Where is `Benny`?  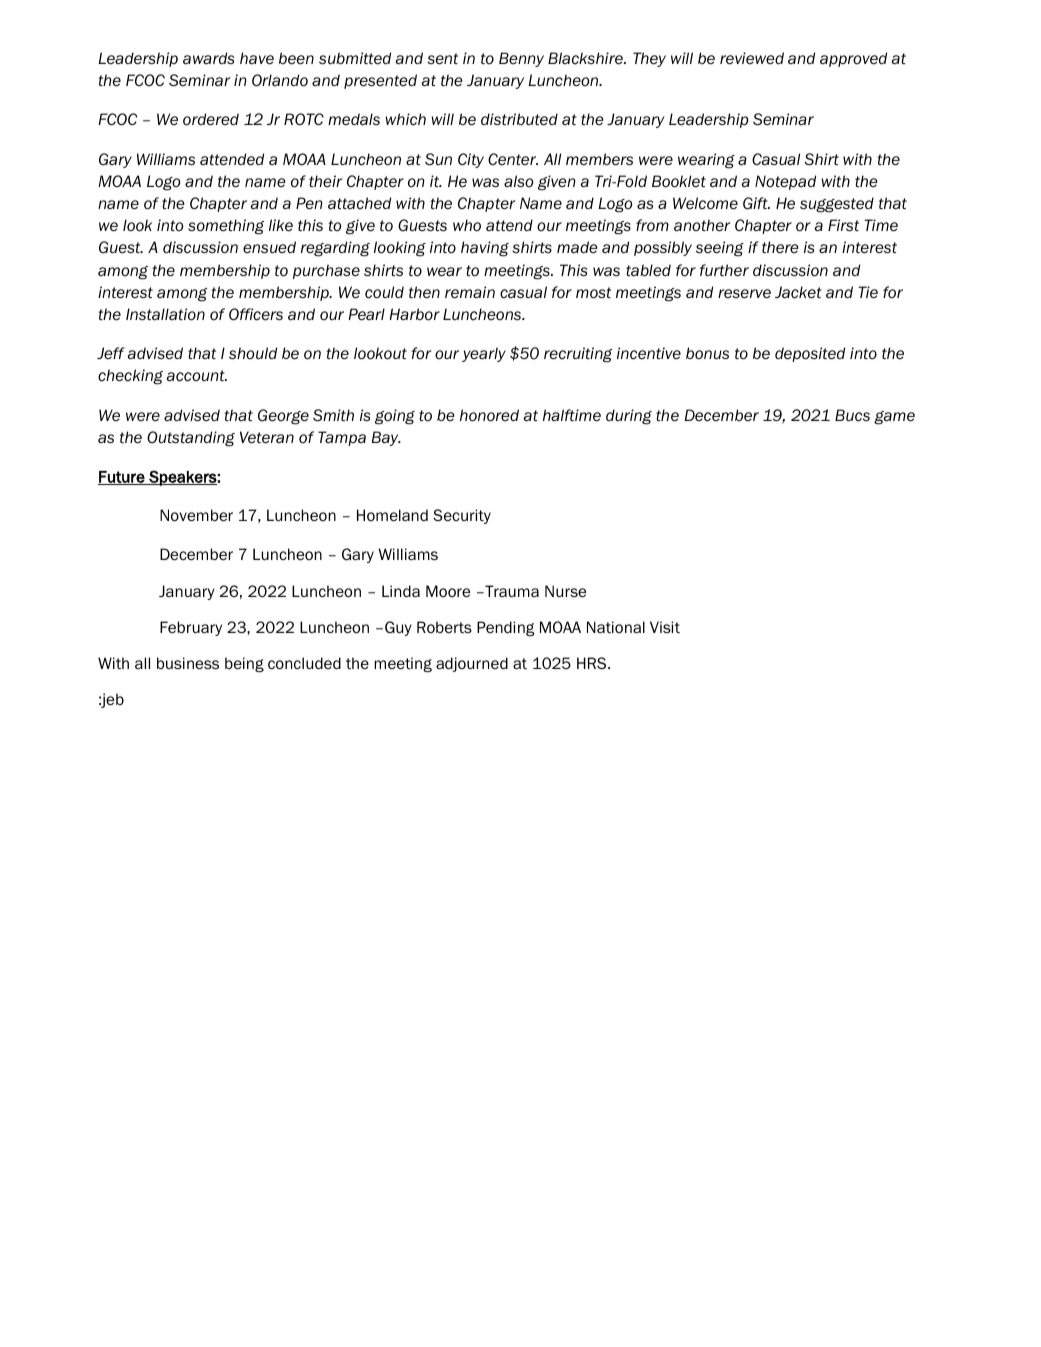 Benny is located at coordinates (521, 59).
